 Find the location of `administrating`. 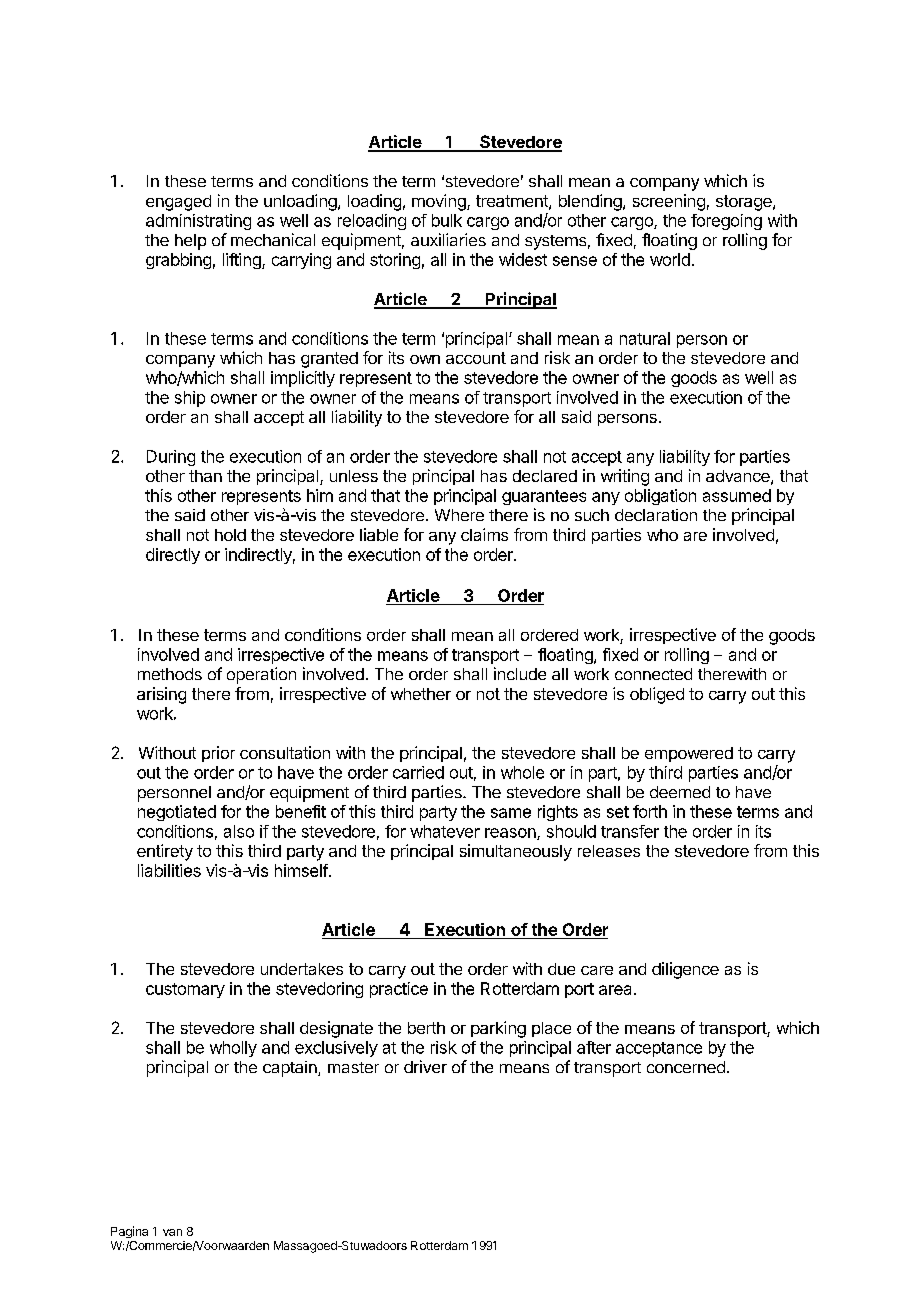

administrating is located at coordinates (198, 222).
